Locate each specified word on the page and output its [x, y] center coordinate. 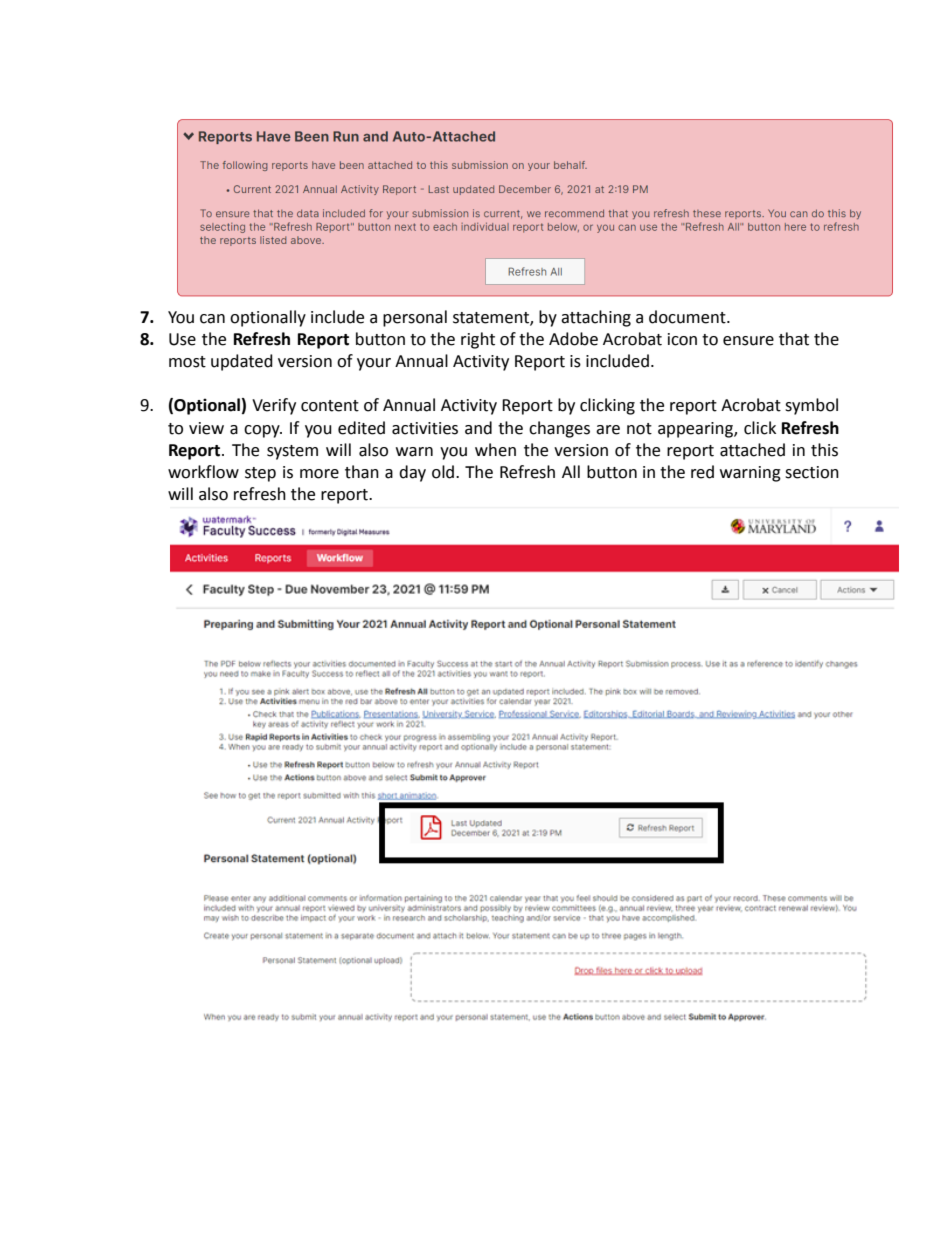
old [444, 472]
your [374, 364]
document [688, 317]
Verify [274, 406]
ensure [748, 341]
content [330, 406]
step [260, 474]
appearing [696, 430]
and [478, 428]
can [212, 319]
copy [263, 431]
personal [415, 318]
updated [242, 362]
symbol [811, 406]
